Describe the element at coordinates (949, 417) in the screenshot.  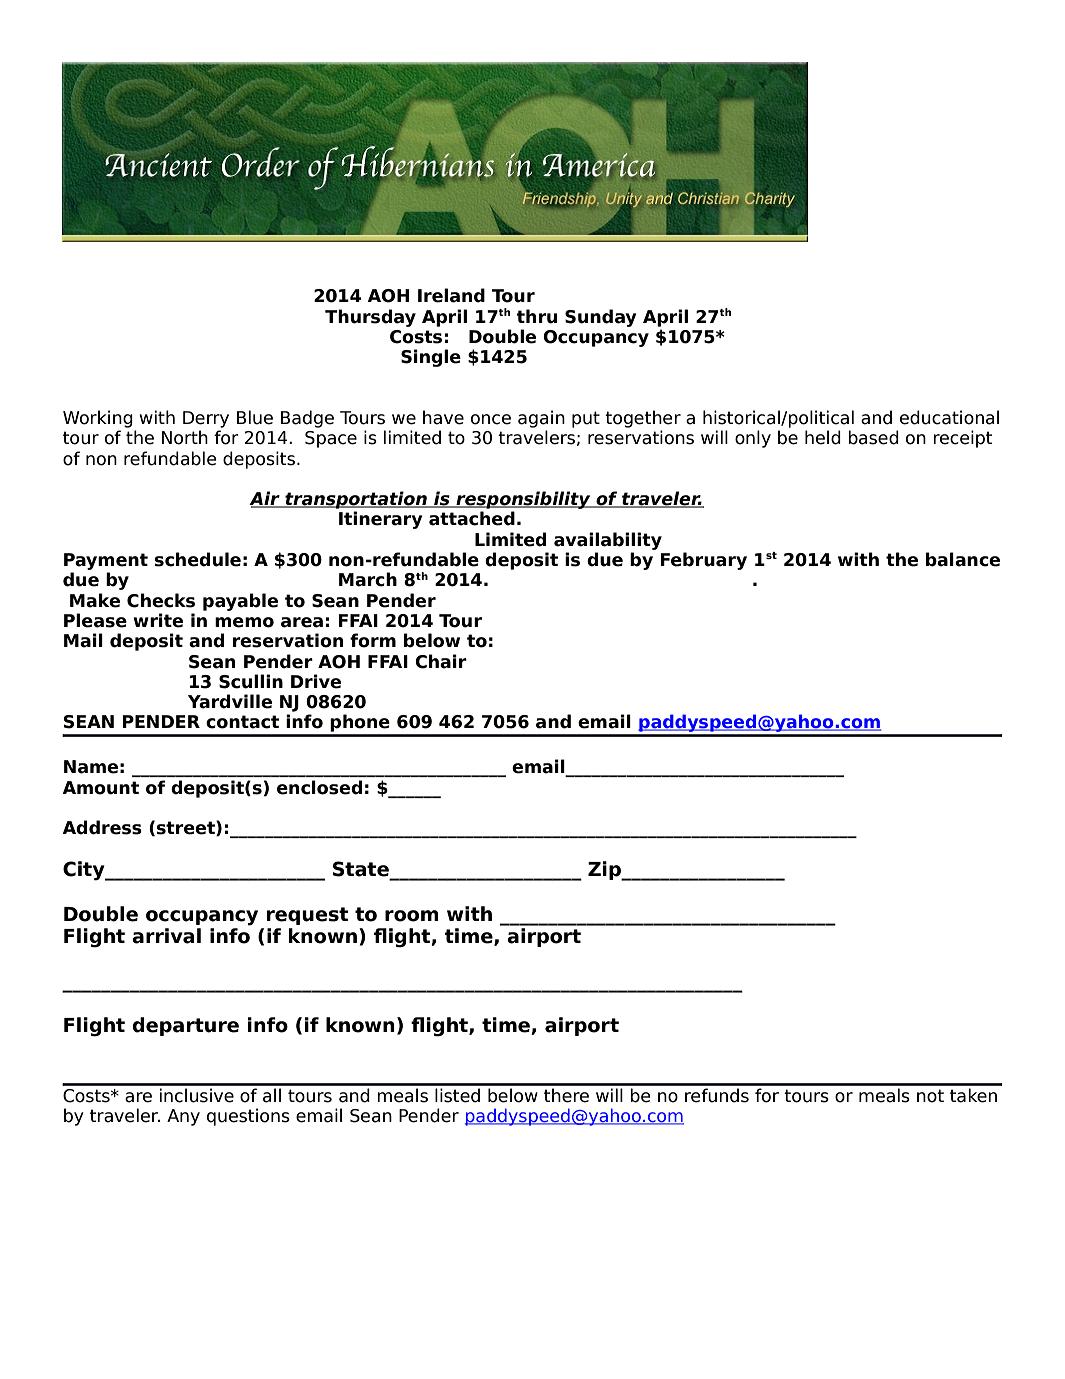
I see `educational` at that location.
